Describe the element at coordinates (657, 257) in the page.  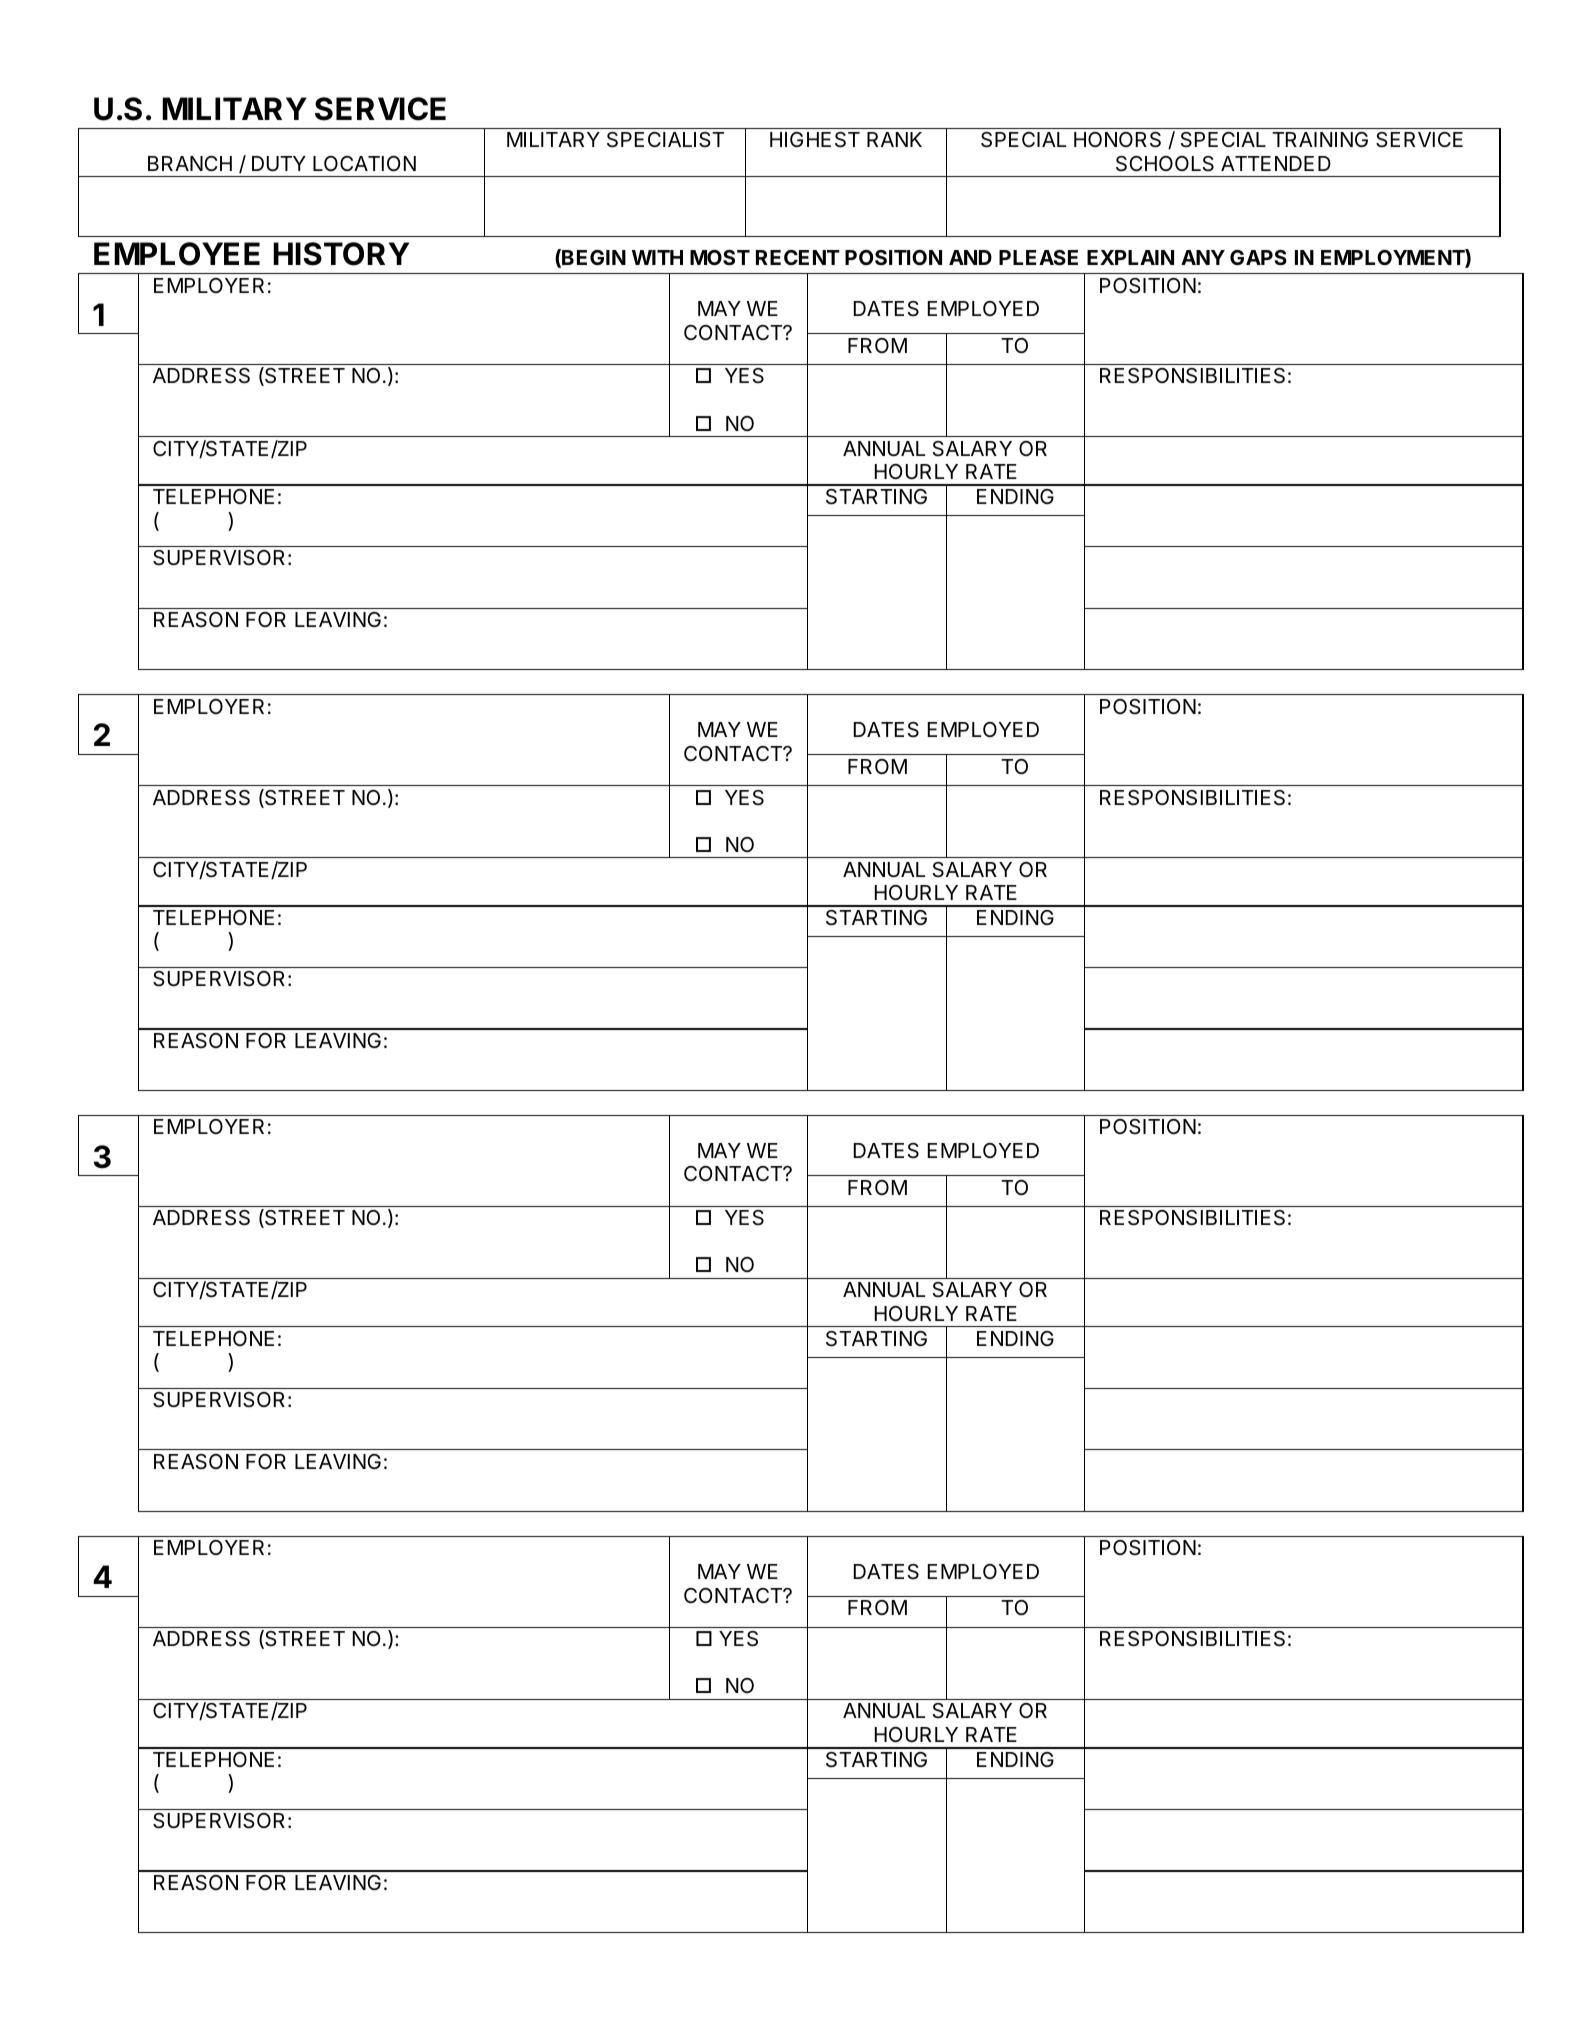
I see `WITH` at that location.
